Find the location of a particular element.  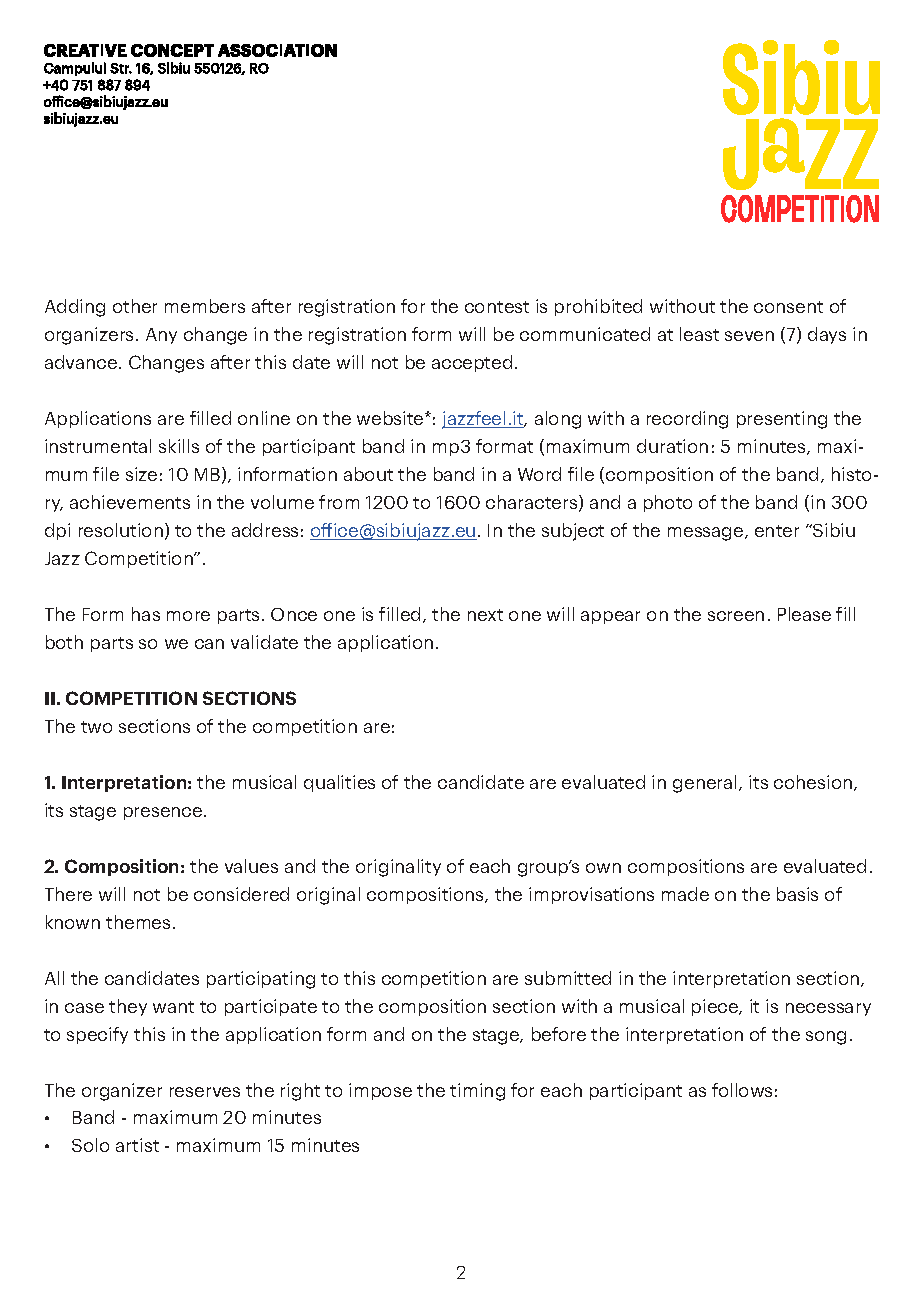

improvisations is located at coordinates (591, 895).
